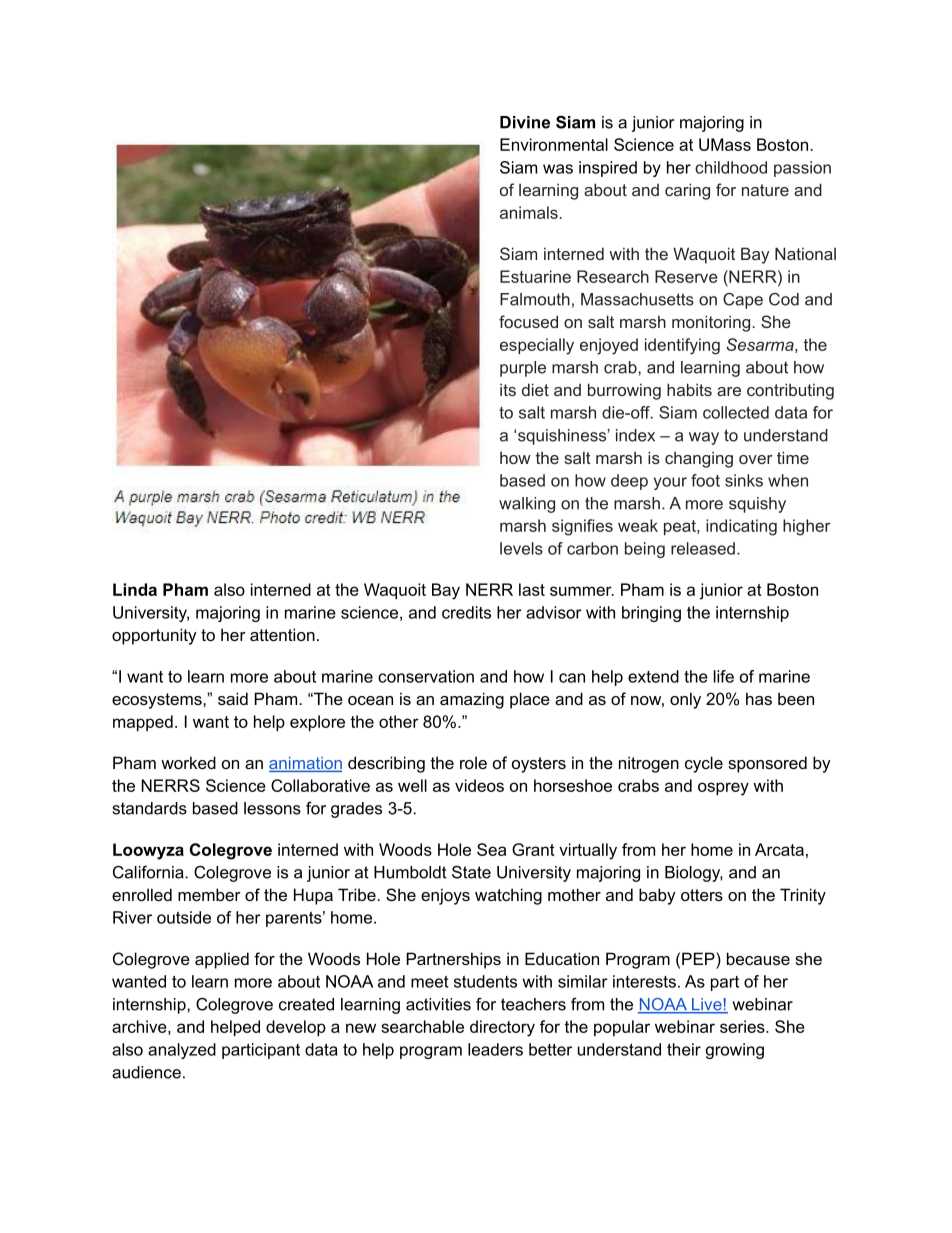 The height and width of the document is (1233, 952). Describe the element at coordinates (479, 785) in the document. I see `videos` at that location.
